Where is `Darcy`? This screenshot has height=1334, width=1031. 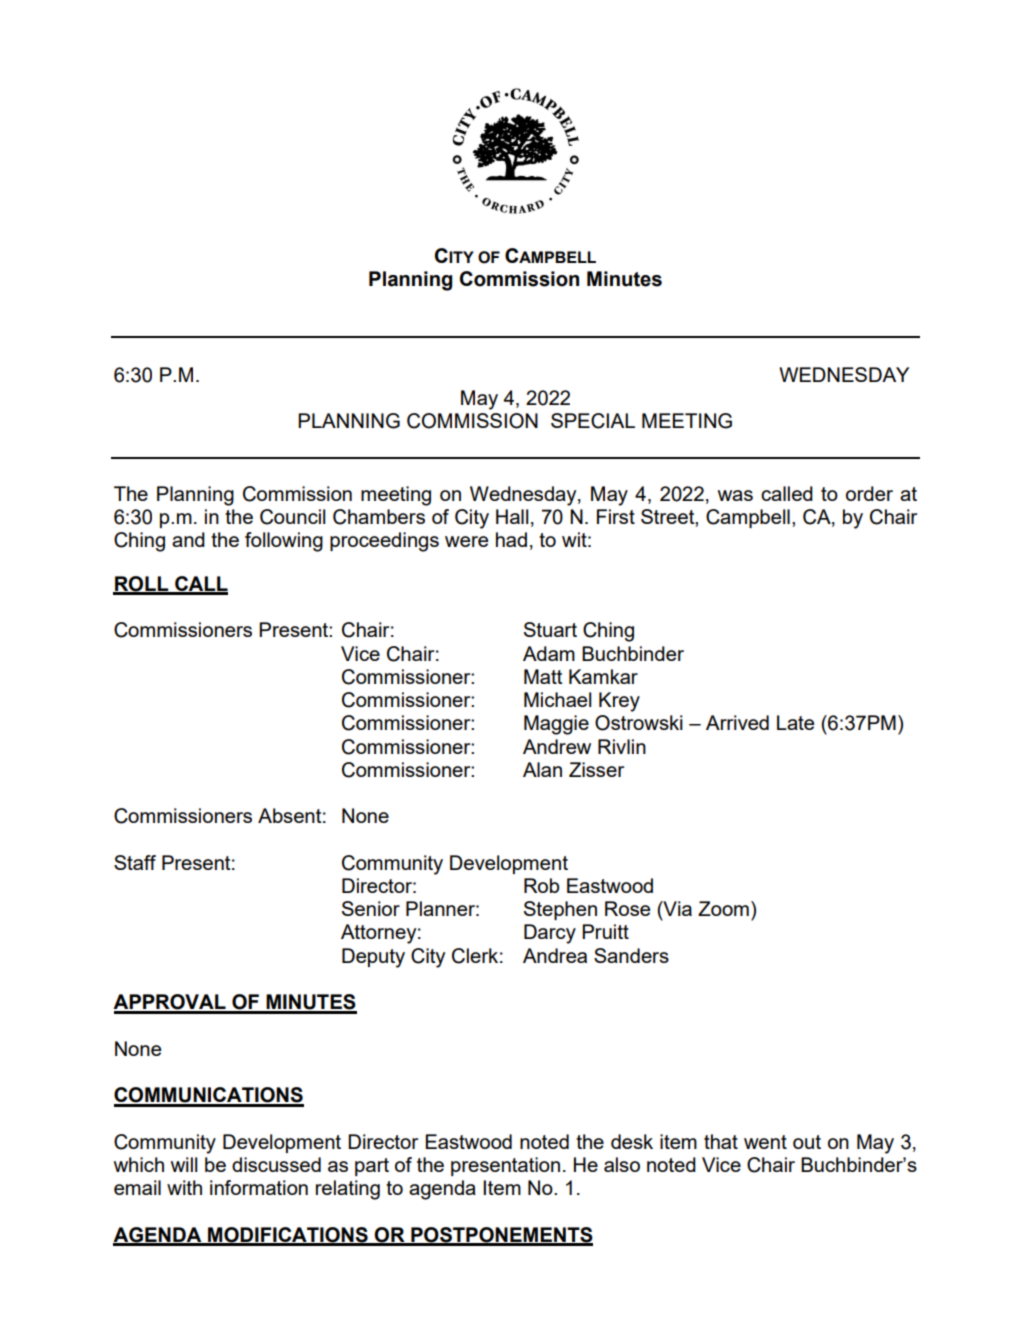 Darcy is located at coordinates (550, 934).
